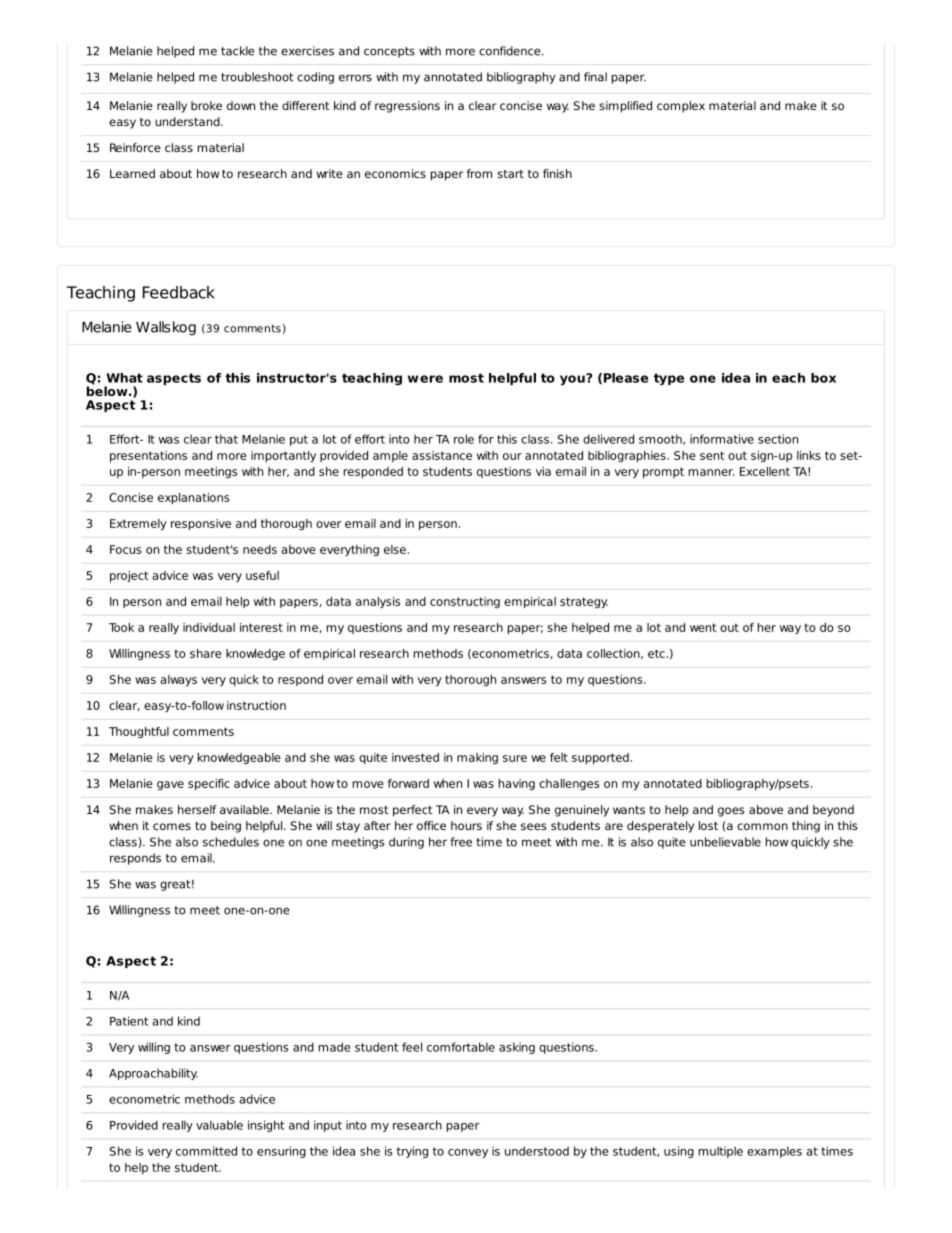 This screenshot has width=952, height=1233. What do you see at coordinates (461, 842) in the screenshot?
I see `free` at bounding box center [461, 842].
